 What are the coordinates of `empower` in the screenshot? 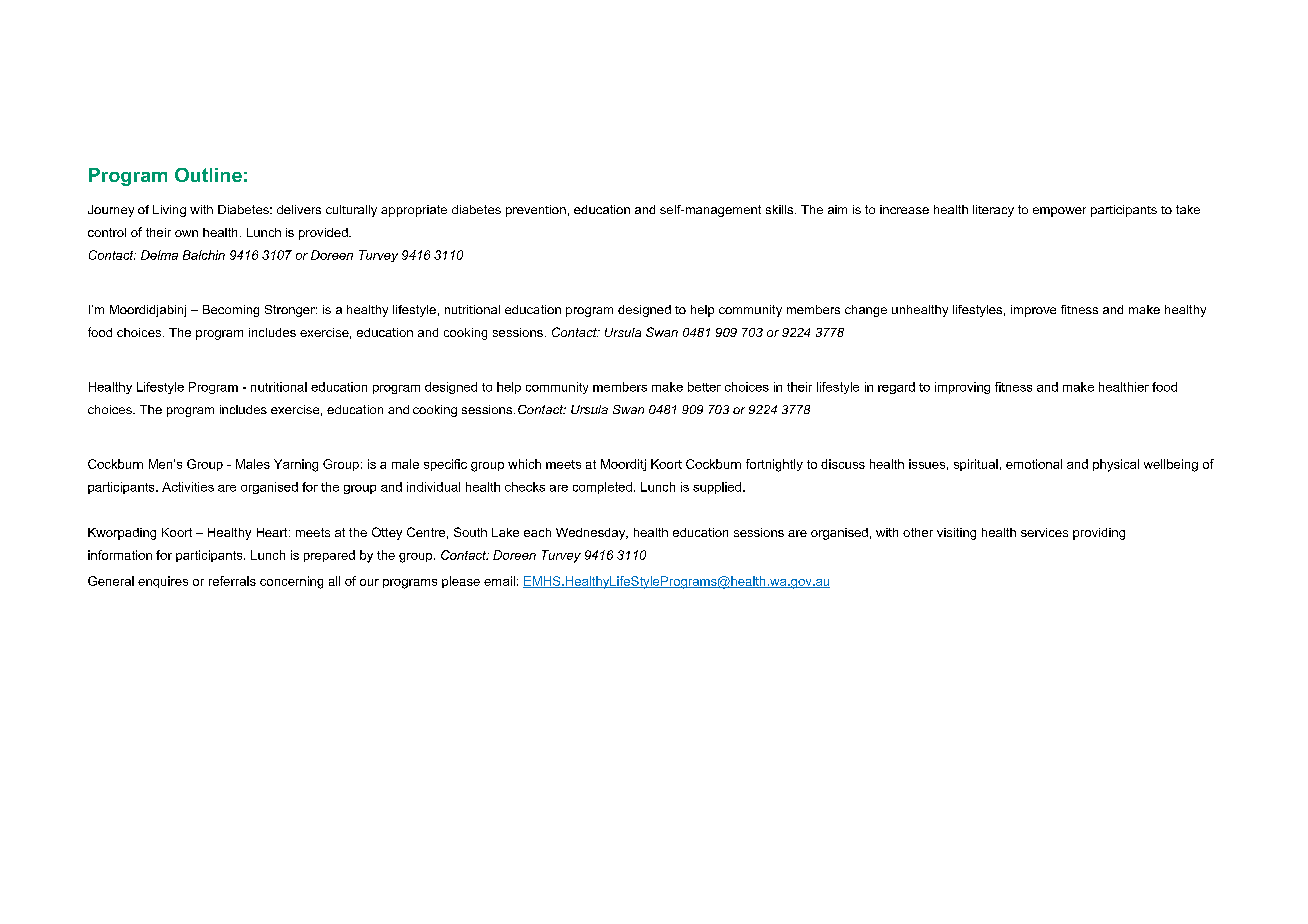 It's located at (1059, 212).
